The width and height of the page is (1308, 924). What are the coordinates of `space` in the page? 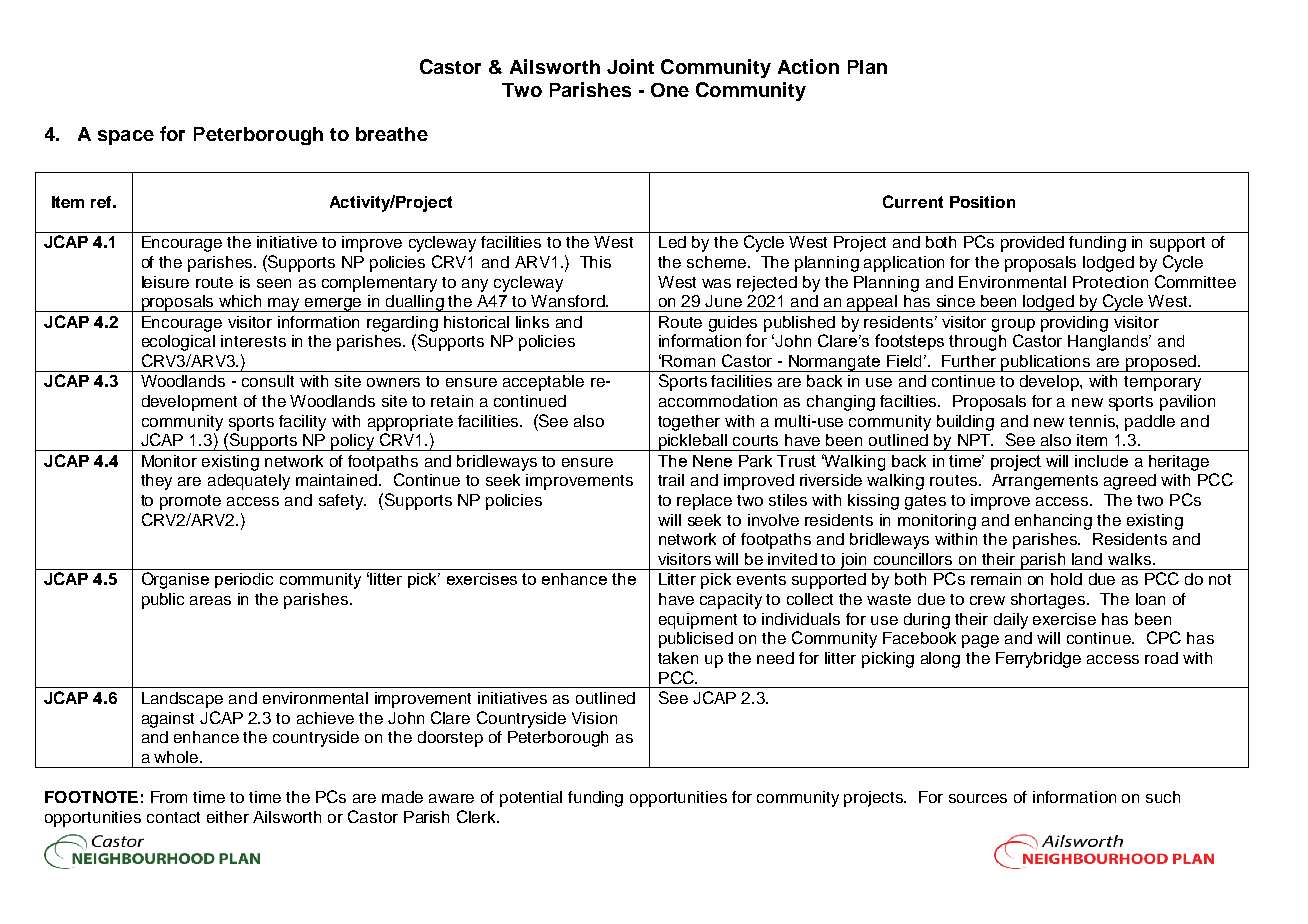 It's located at (126, 137).
